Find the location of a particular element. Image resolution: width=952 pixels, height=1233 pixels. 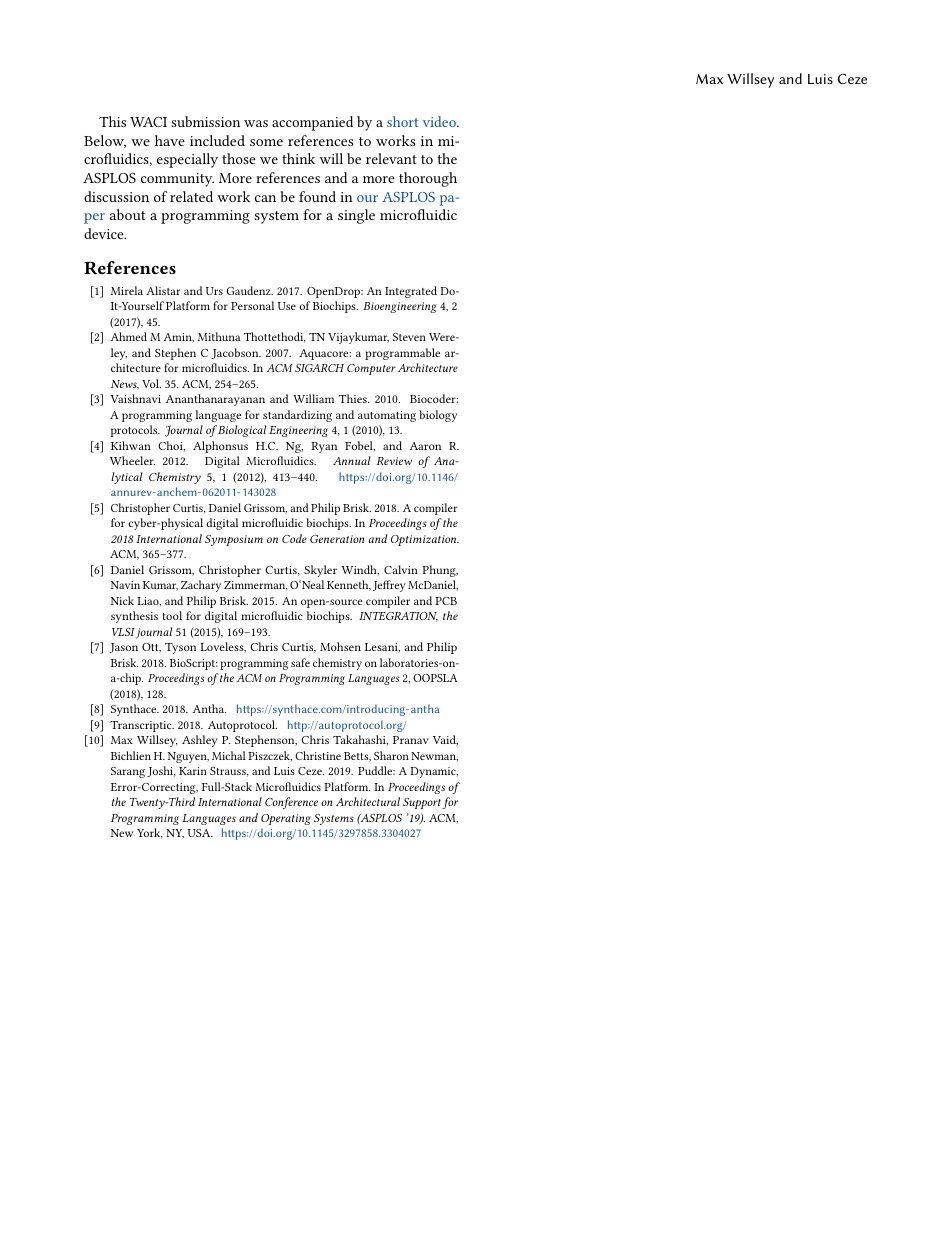

Biological is located at coordinates (241, 431).
